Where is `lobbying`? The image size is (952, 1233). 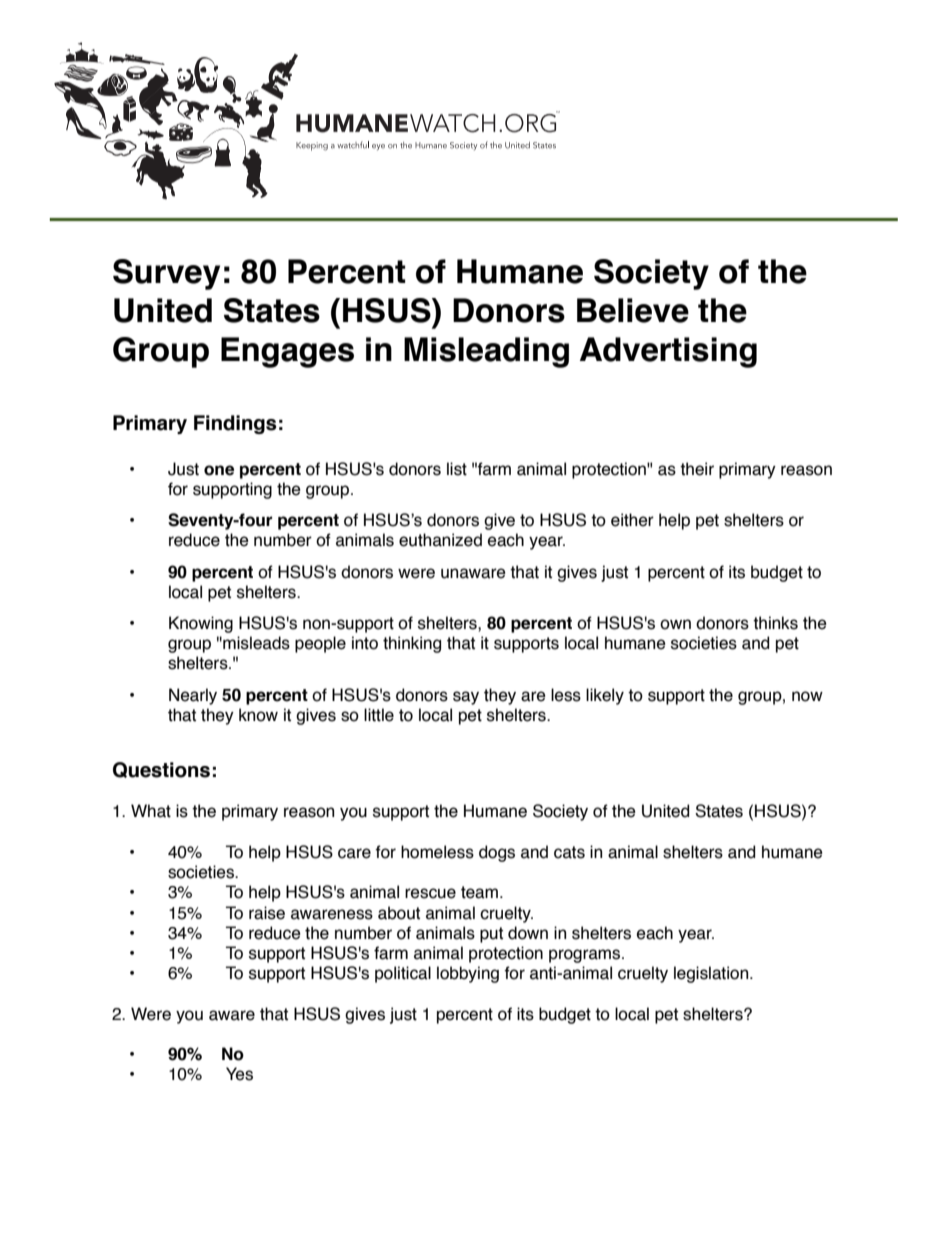 lobbying is located at coordinates (468, 974).
